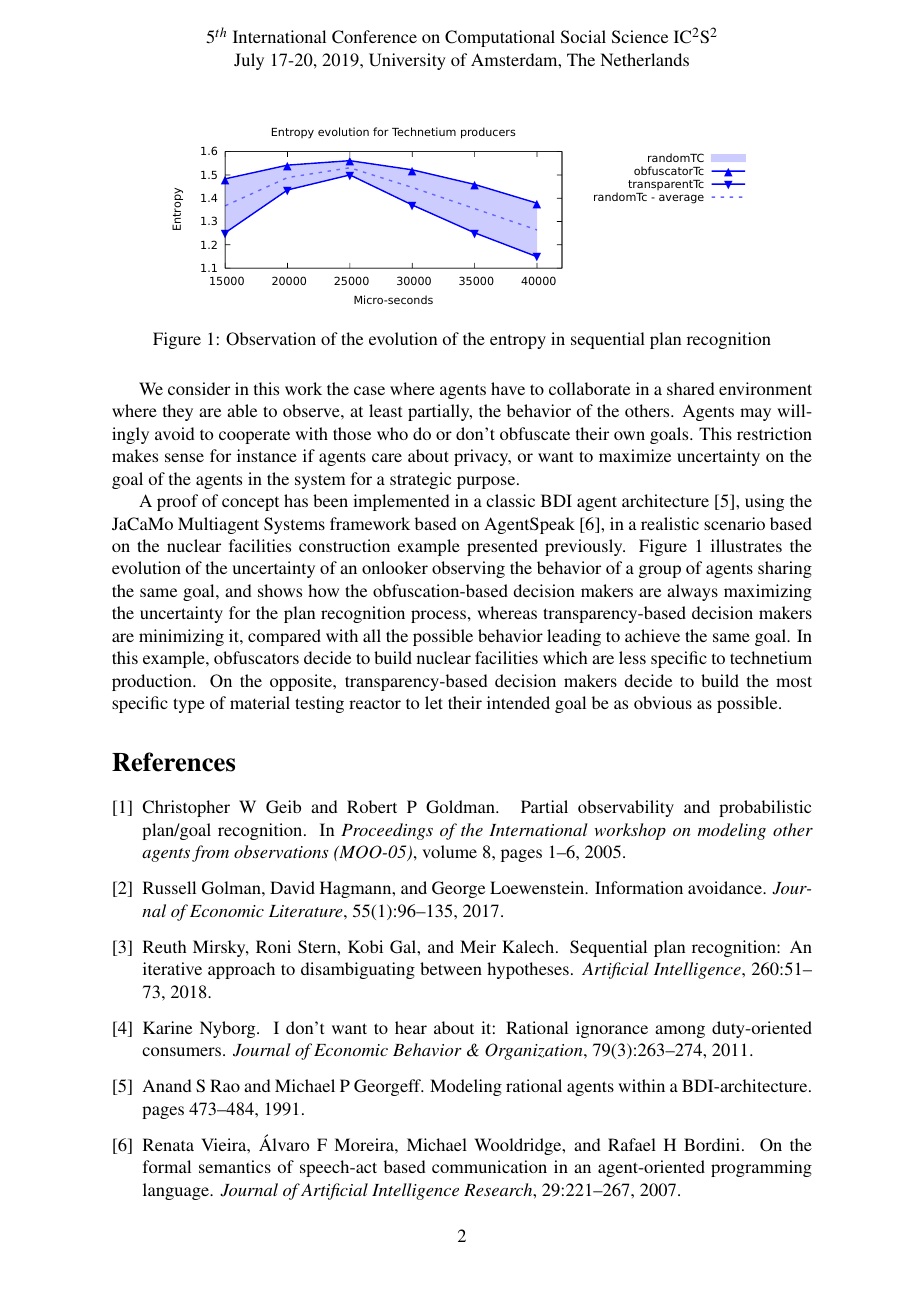  I want to click on programming, so click(761, 1168).
